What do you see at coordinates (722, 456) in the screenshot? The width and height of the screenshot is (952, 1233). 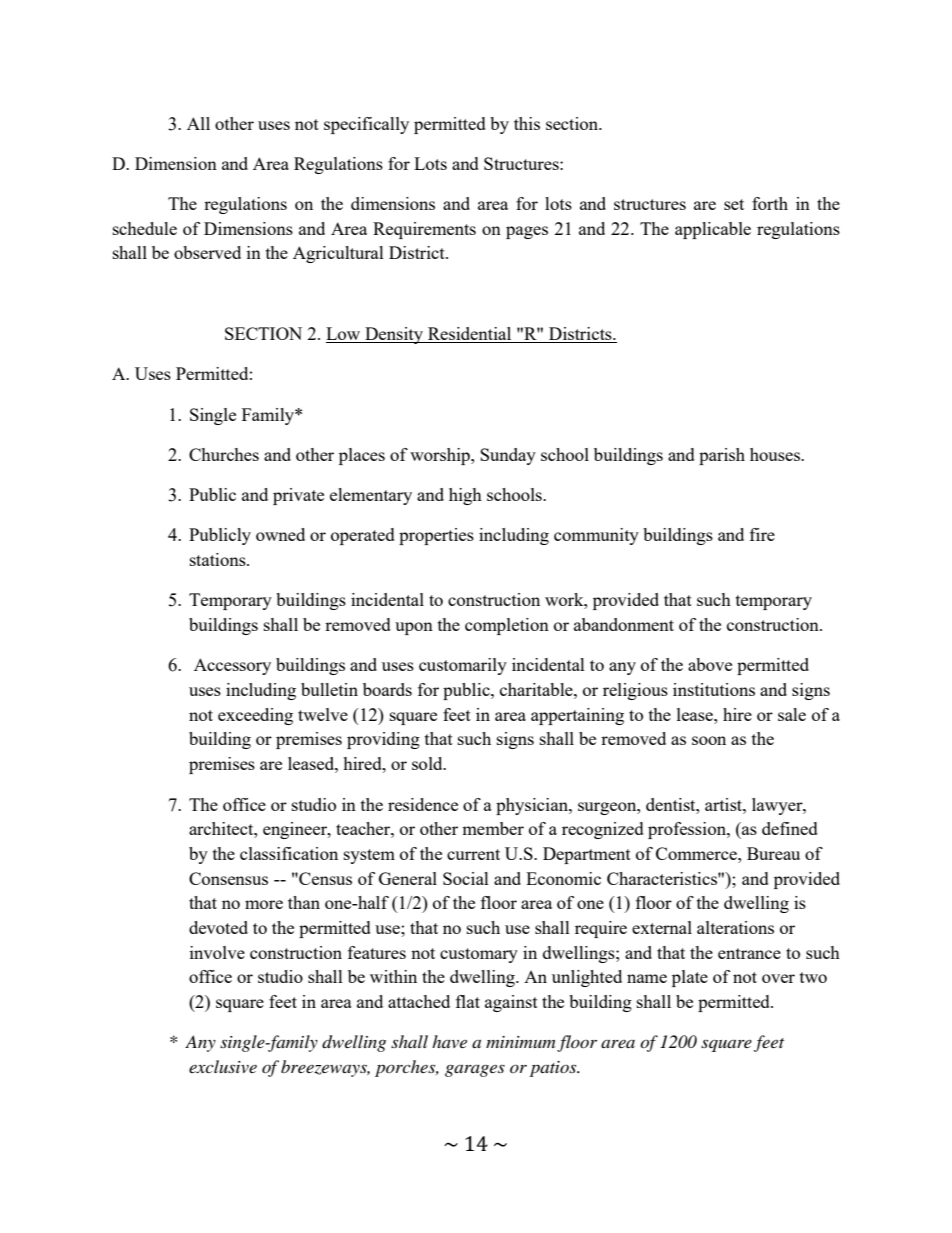 I see `parish` at bounding box center [722, 456].
